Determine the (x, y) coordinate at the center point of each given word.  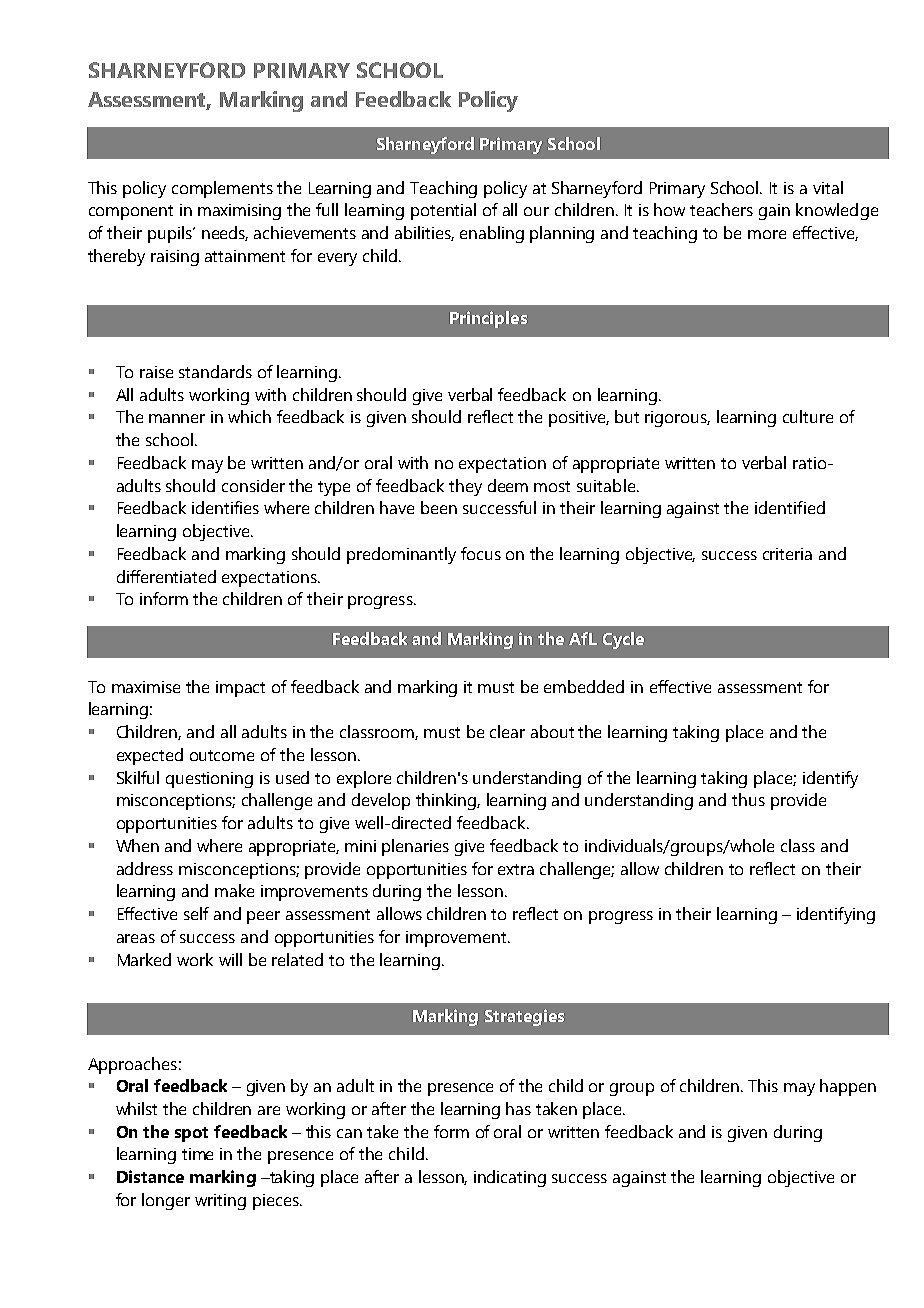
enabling (492, 234)
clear (507, 731)
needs (225, 233)
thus (748, 799)
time (197, 1154)
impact (240, 689)
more (767, 234)
